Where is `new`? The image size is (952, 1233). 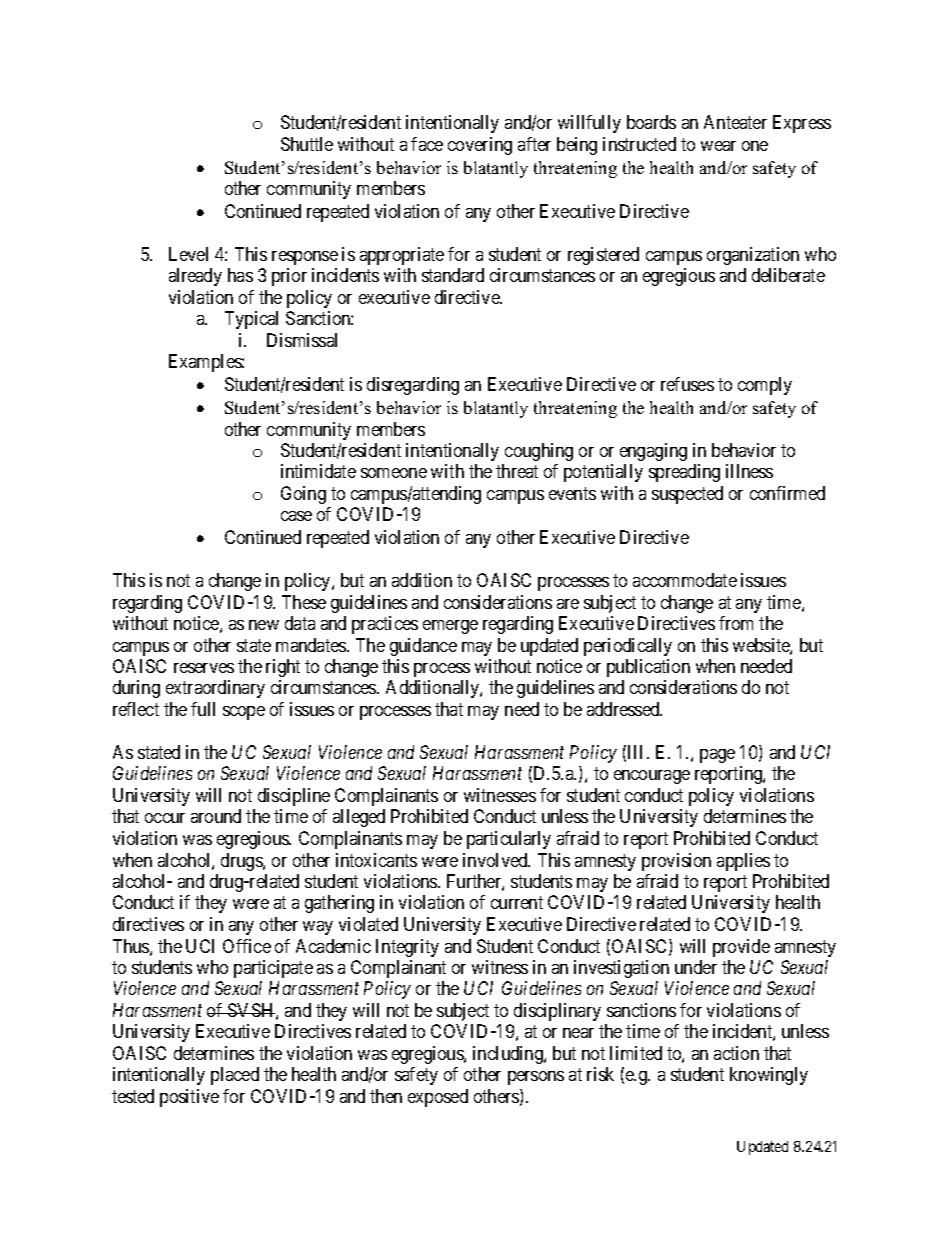 new is located at coordinates (264, 625).
